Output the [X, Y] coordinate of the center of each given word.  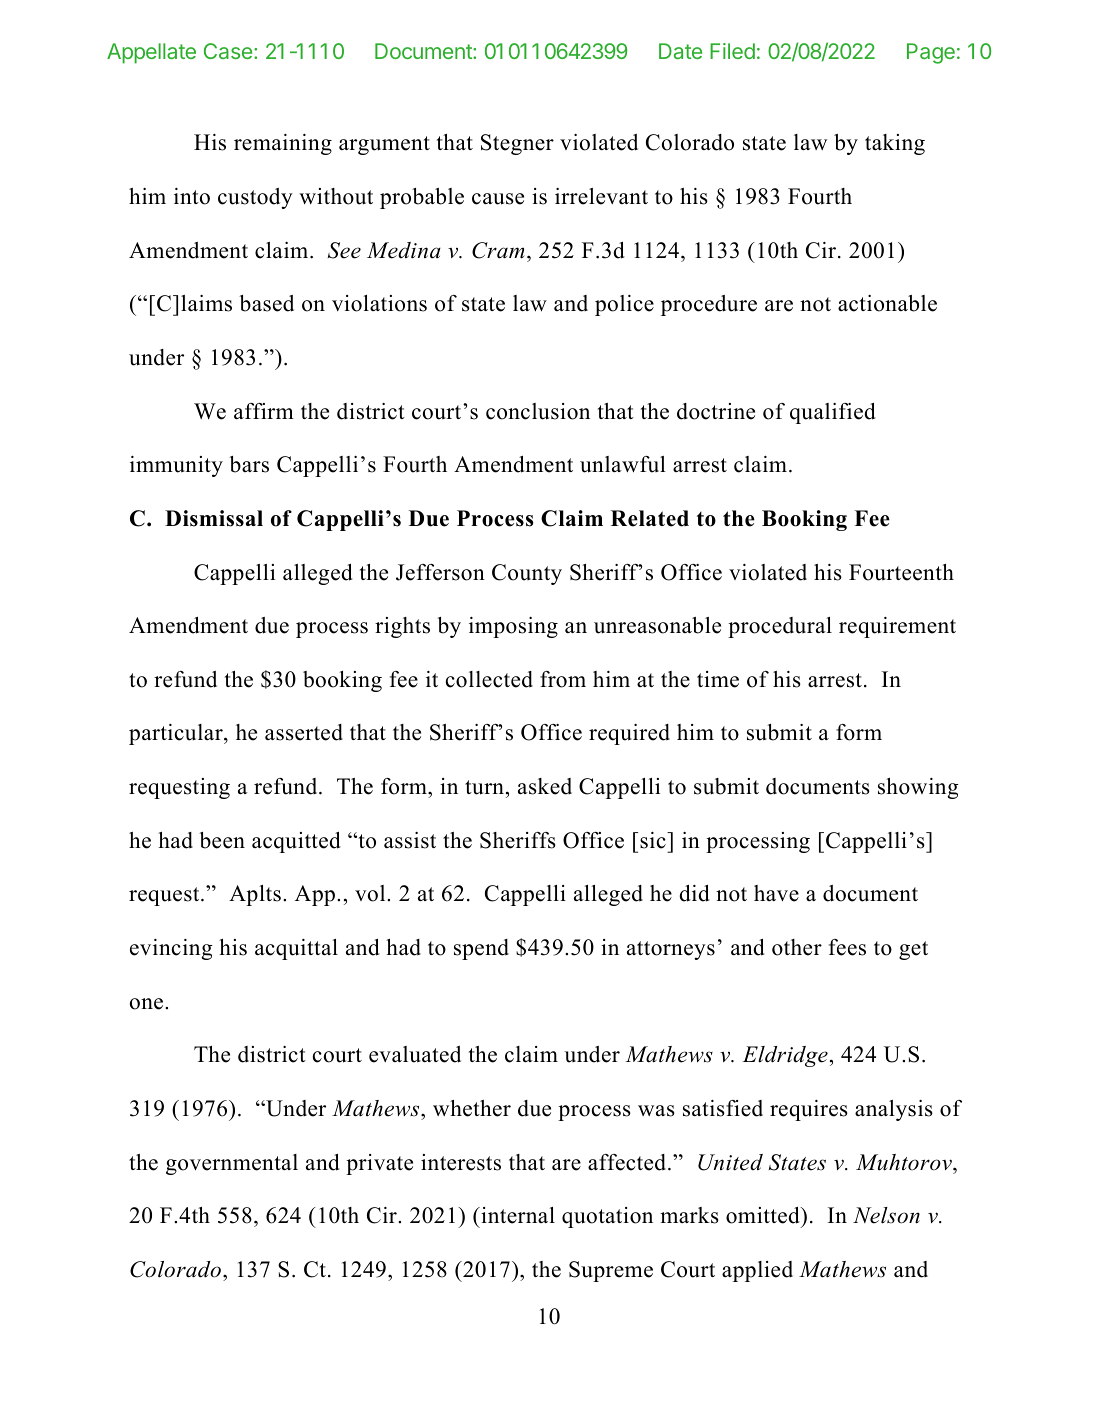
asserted [304, 732]
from [563, 679]
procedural [780, 627]
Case [228, 51]
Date [680, 51]
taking [895, 144]
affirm [264, 411]
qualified [833, 413]
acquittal [296, 949]
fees [847, 947]
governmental [232, 1164]
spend [481, 949]
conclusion [538, 411]
